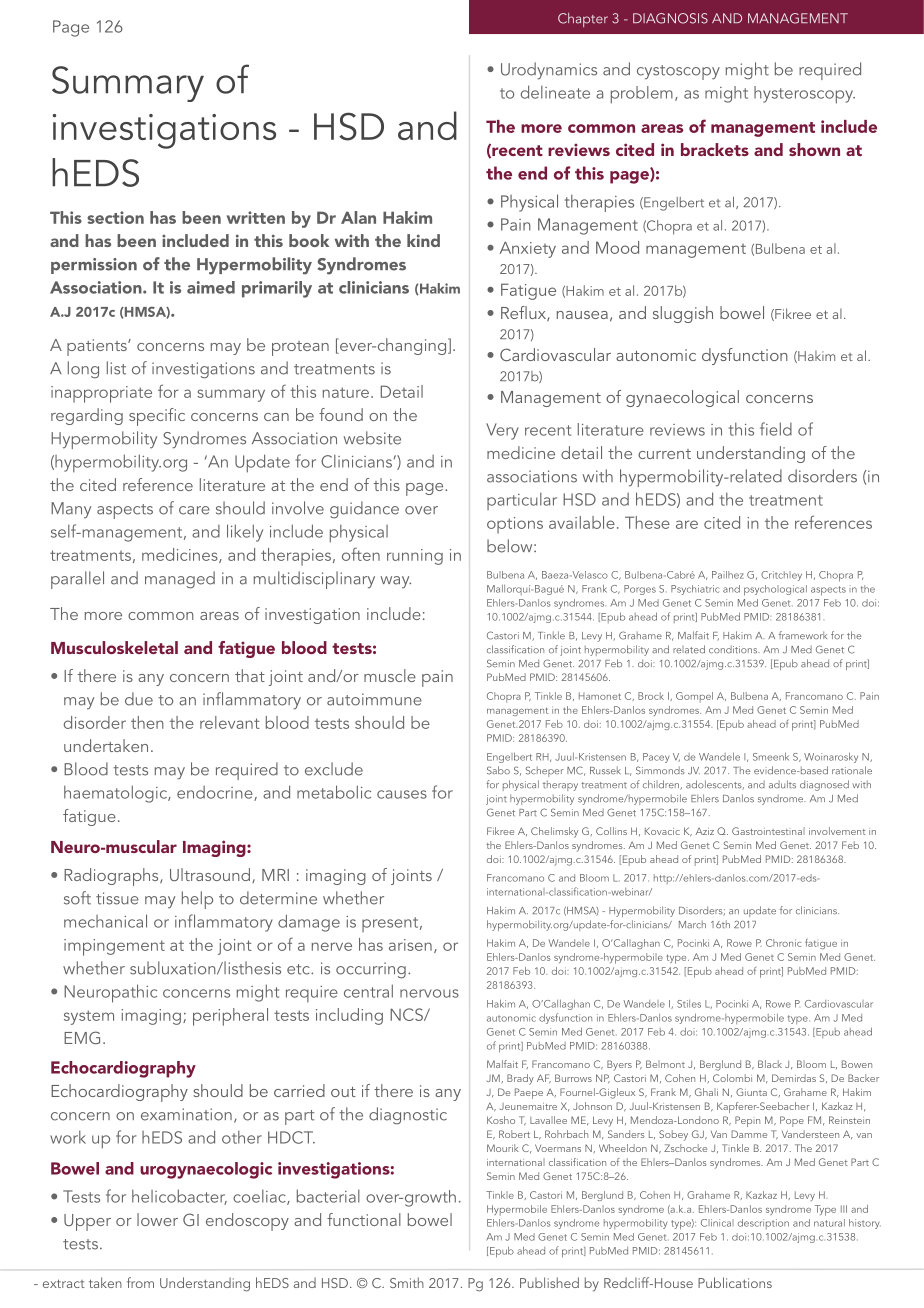 Image resolution: width=924 pixels, height=1308 pixels. I want to click on delineate, so click(555, 92).
